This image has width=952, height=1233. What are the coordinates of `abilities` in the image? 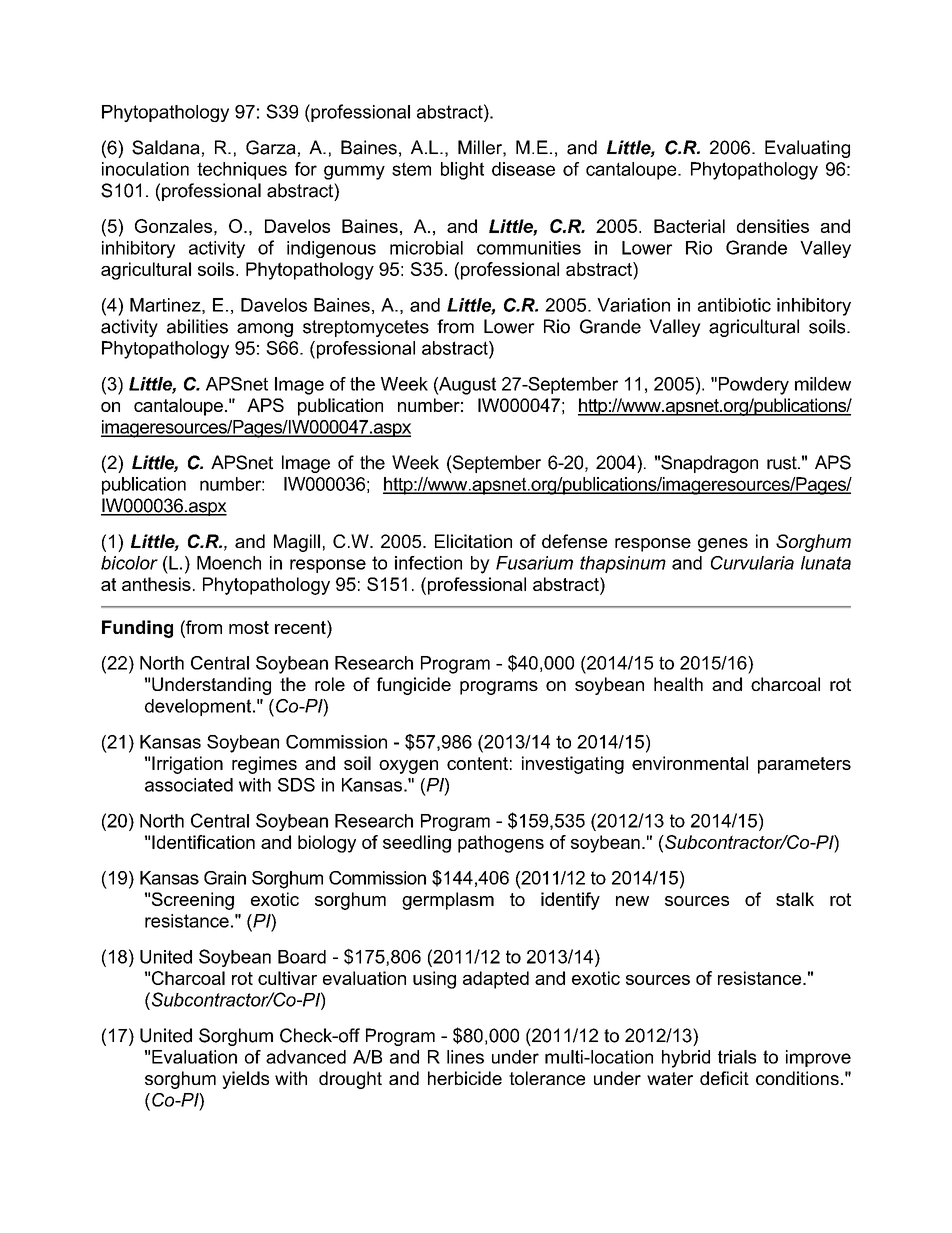 It's located at (197, 326).
